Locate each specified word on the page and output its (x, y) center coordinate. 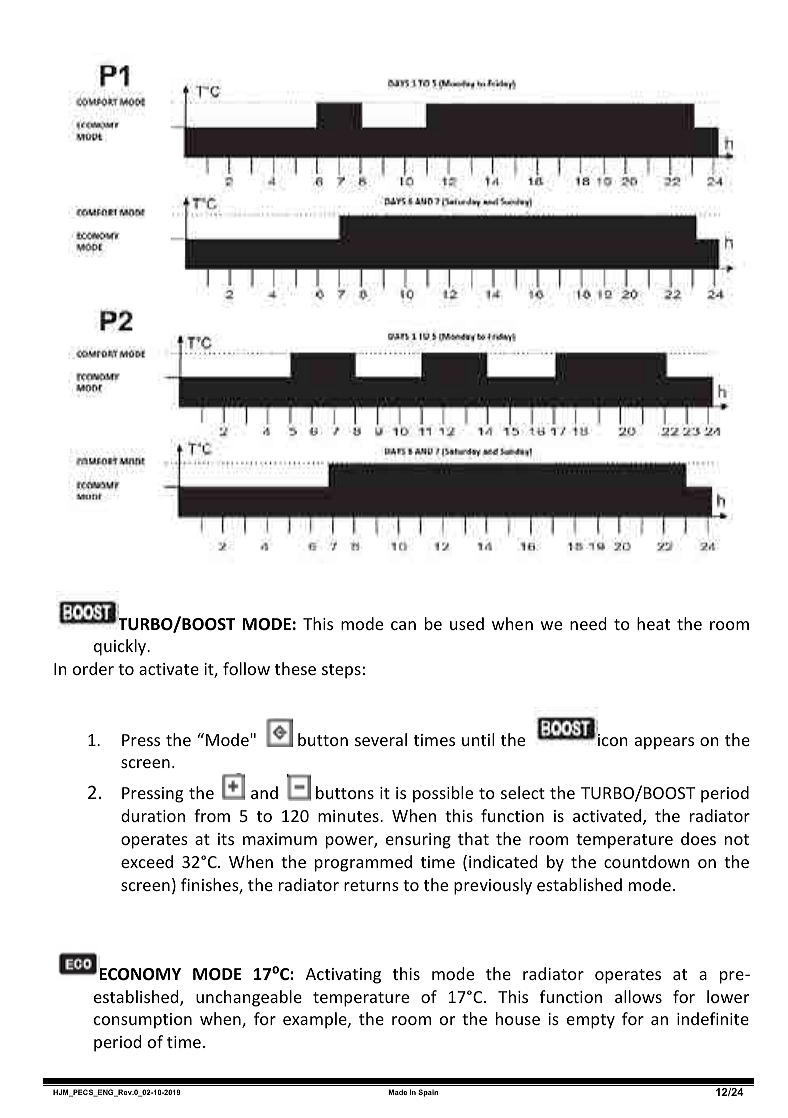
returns (371, 885)
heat (653, 623)
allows (638, 996)
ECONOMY (140, 974)
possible (443, 794)
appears (664, 743)
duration (153, 815)
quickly (121, 647)
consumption (143, 1021)
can (403, 625)
